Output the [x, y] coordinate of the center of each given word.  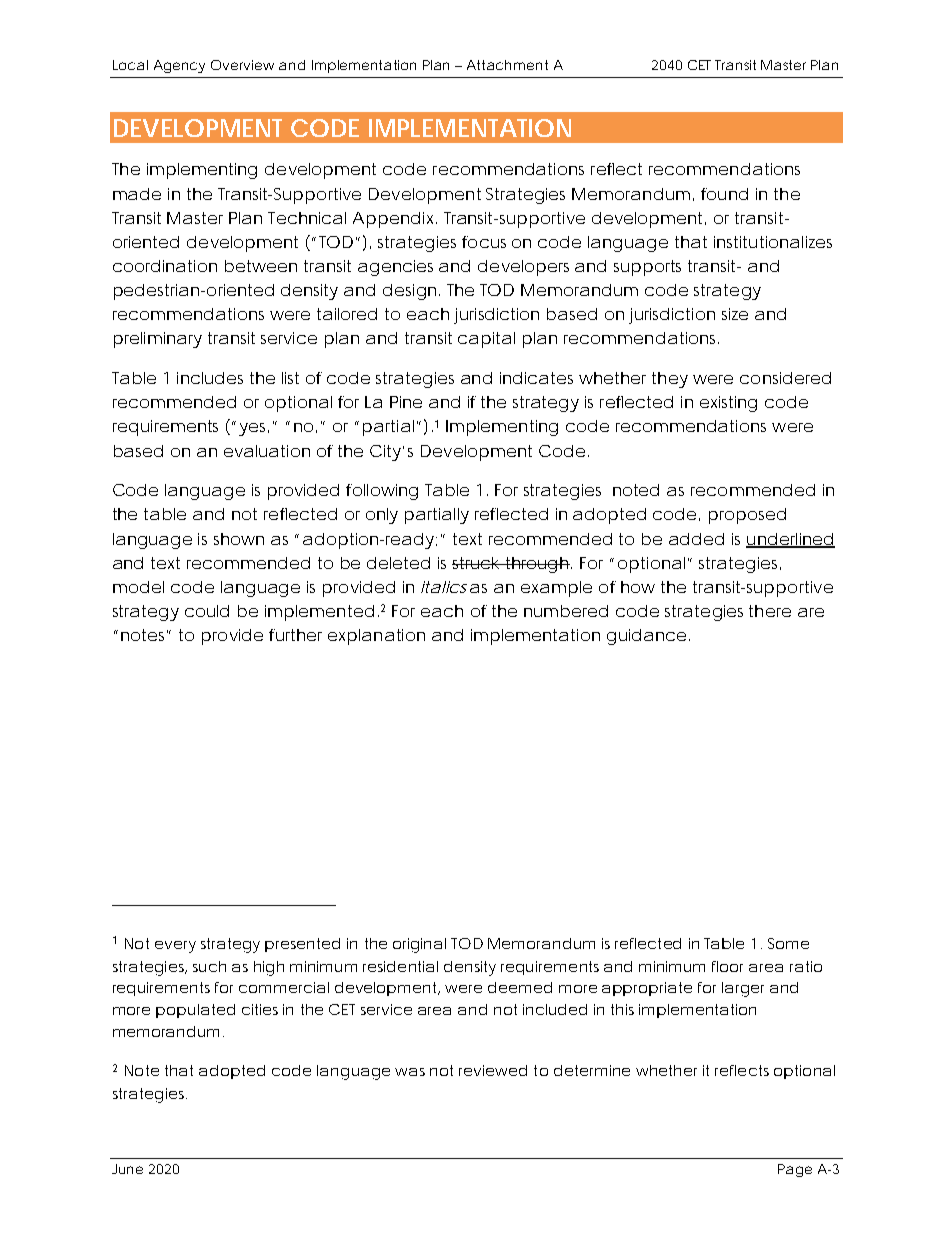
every [175, 947]
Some [788, 943]
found [724, 194]
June [127, 1169]
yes [254, 429]
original [419, 945]
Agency [179, 66]
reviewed [493, 1070]
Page [795, 1170]
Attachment [507, 65]
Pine [406, 402]
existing [728, 404]
